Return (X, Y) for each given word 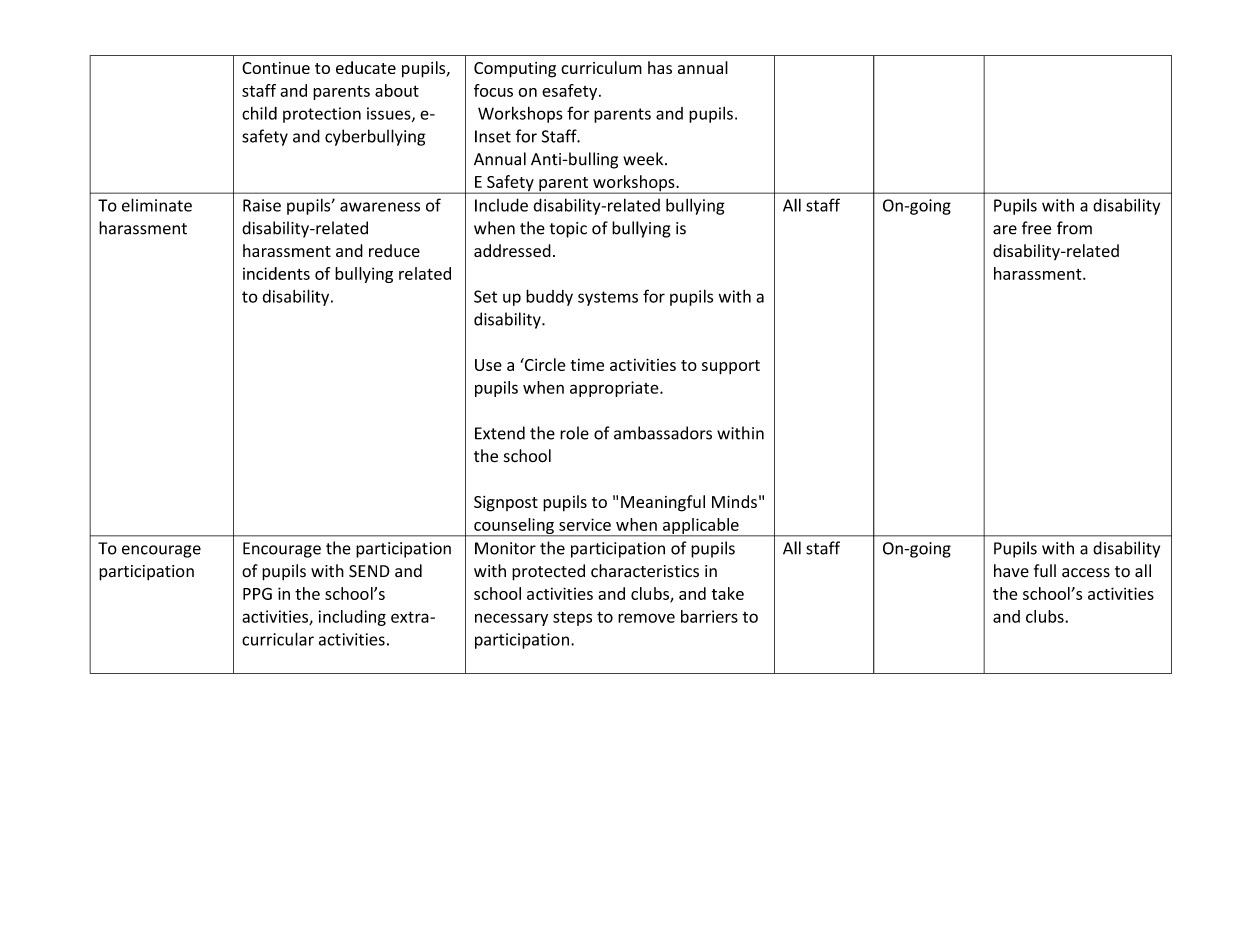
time (587, 365)
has (660, 67)
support (731, 367)
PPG (257, 594)
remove (646, 618)
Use (488, 365)
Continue (276, 68)
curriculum (601, 67)
